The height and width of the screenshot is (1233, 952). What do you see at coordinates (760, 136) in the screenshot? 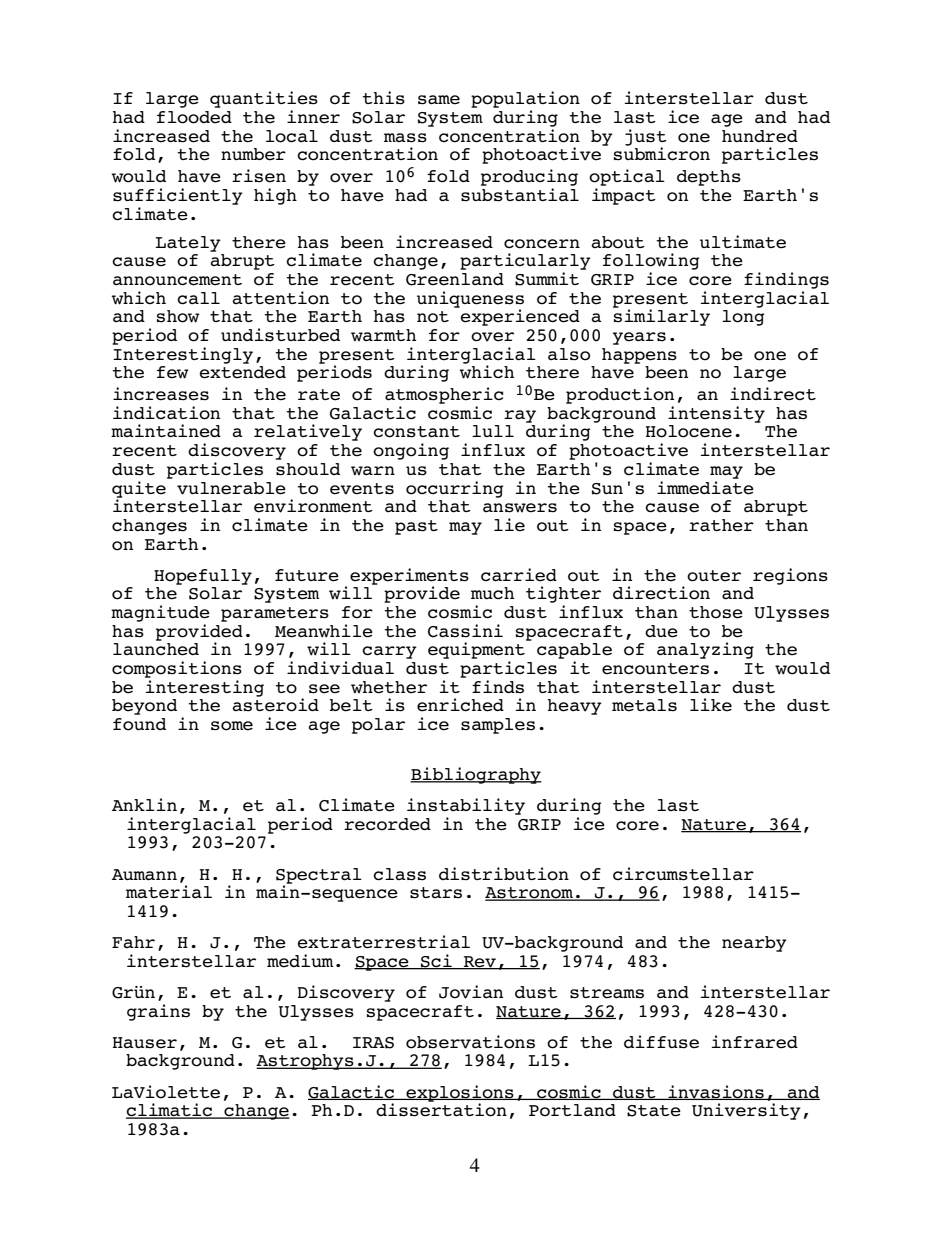
I see `hundred` at bounding box center [760, 136].
